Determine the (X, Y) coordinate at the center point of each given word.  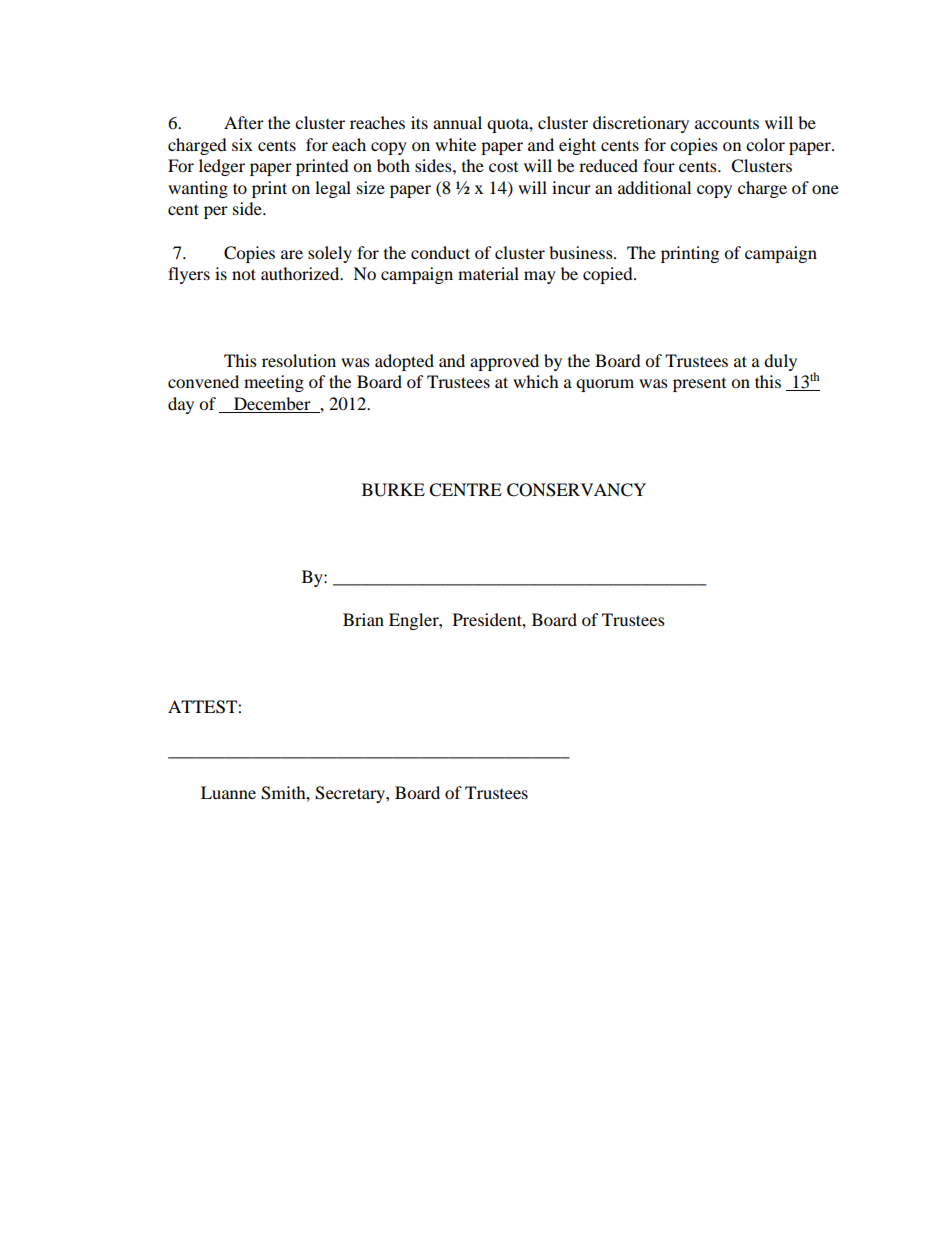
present (699, 385)
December (272, 403)
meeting (274, 383)
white (455, 144)
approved (504, 362)
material (488, 273)
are (292, 254)
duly (780, 362)
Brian (363, 619)
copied (609, 275)
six (242, 144)
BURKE (393, 490)
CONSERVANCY (576, 490)
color (765, 144)
